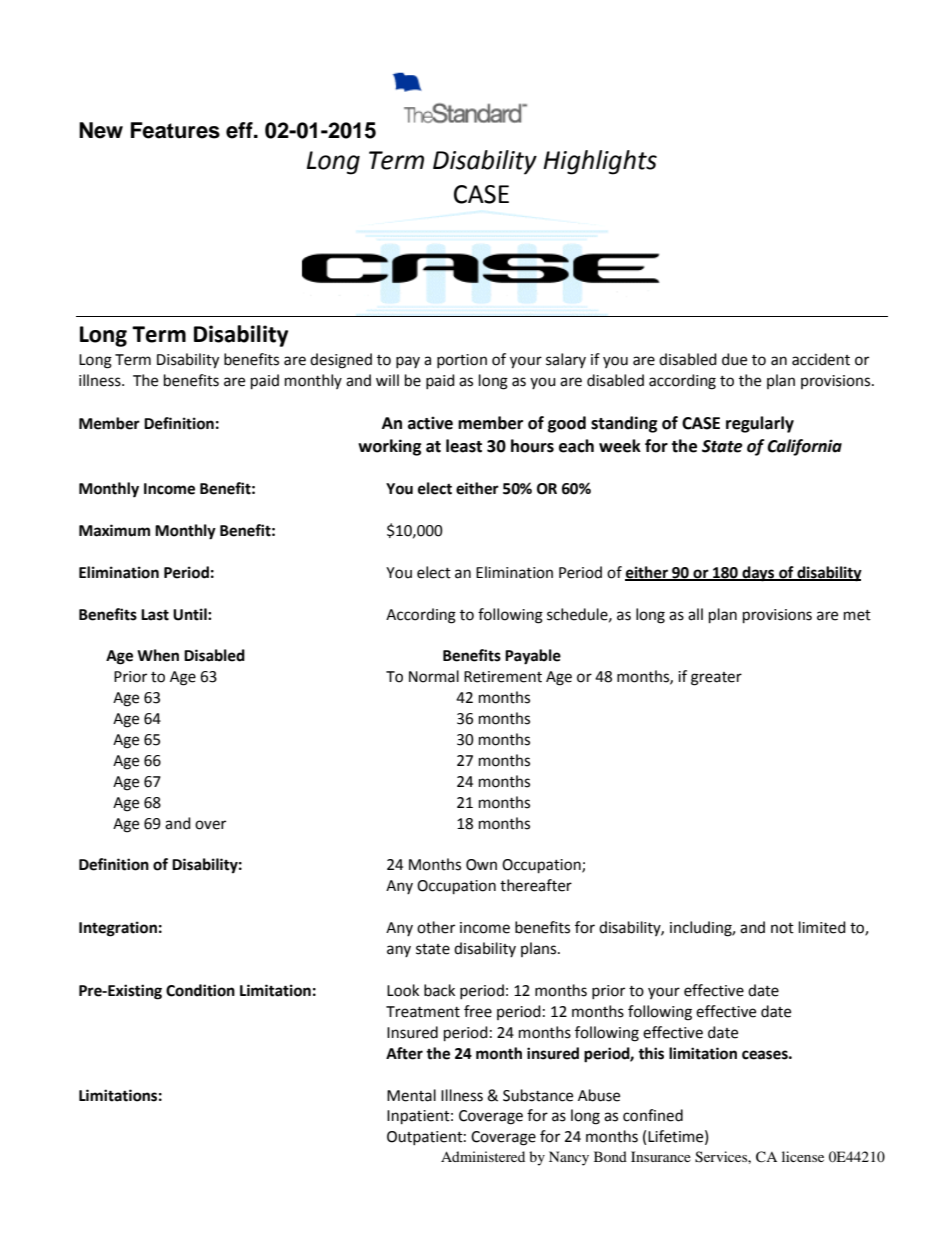 This screenshot has height=1233, width=952. I want to click on license, so click(803, 1156).
